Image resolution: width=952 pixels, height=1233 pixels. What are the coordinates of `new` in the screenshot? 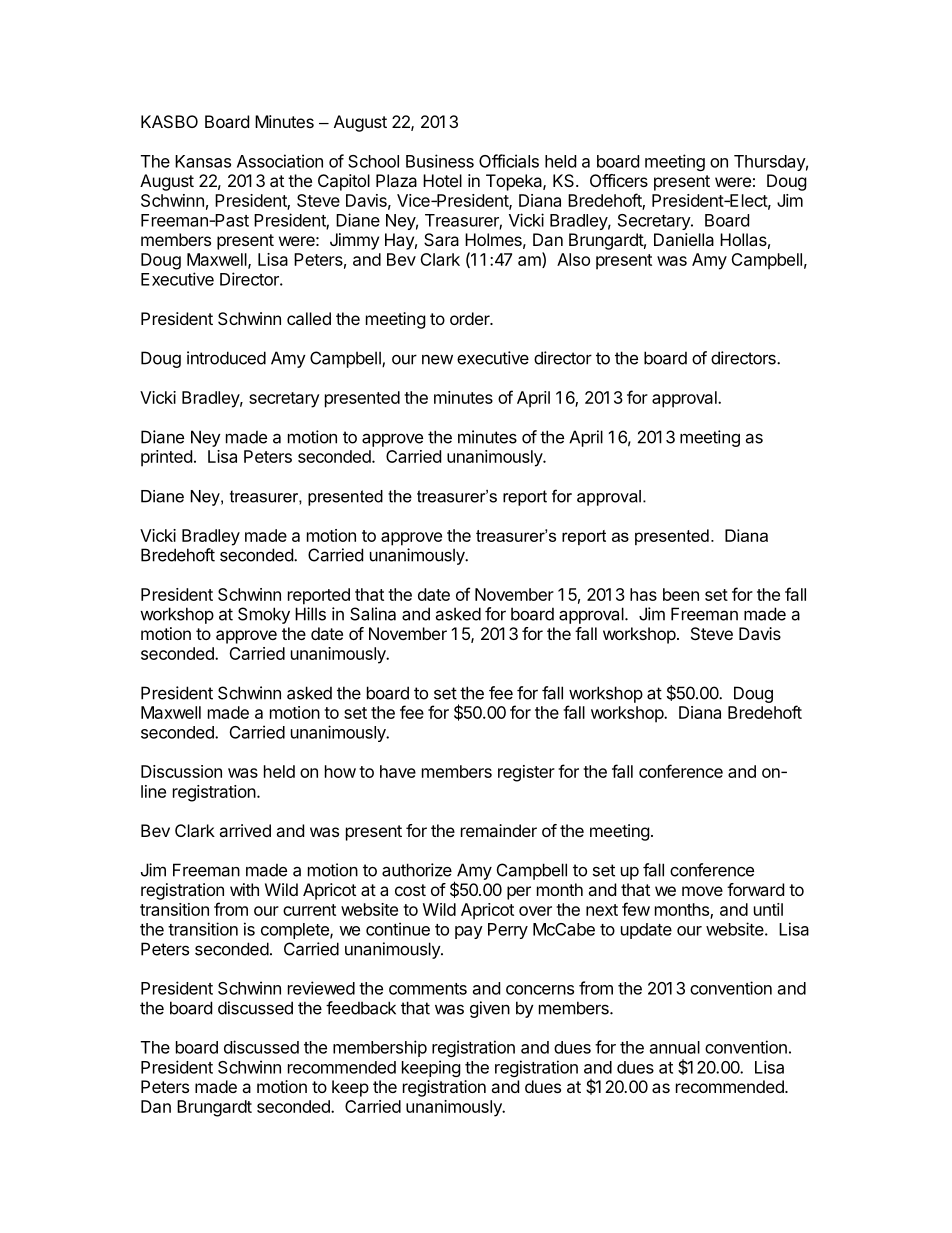 It's located at (437, 359).
